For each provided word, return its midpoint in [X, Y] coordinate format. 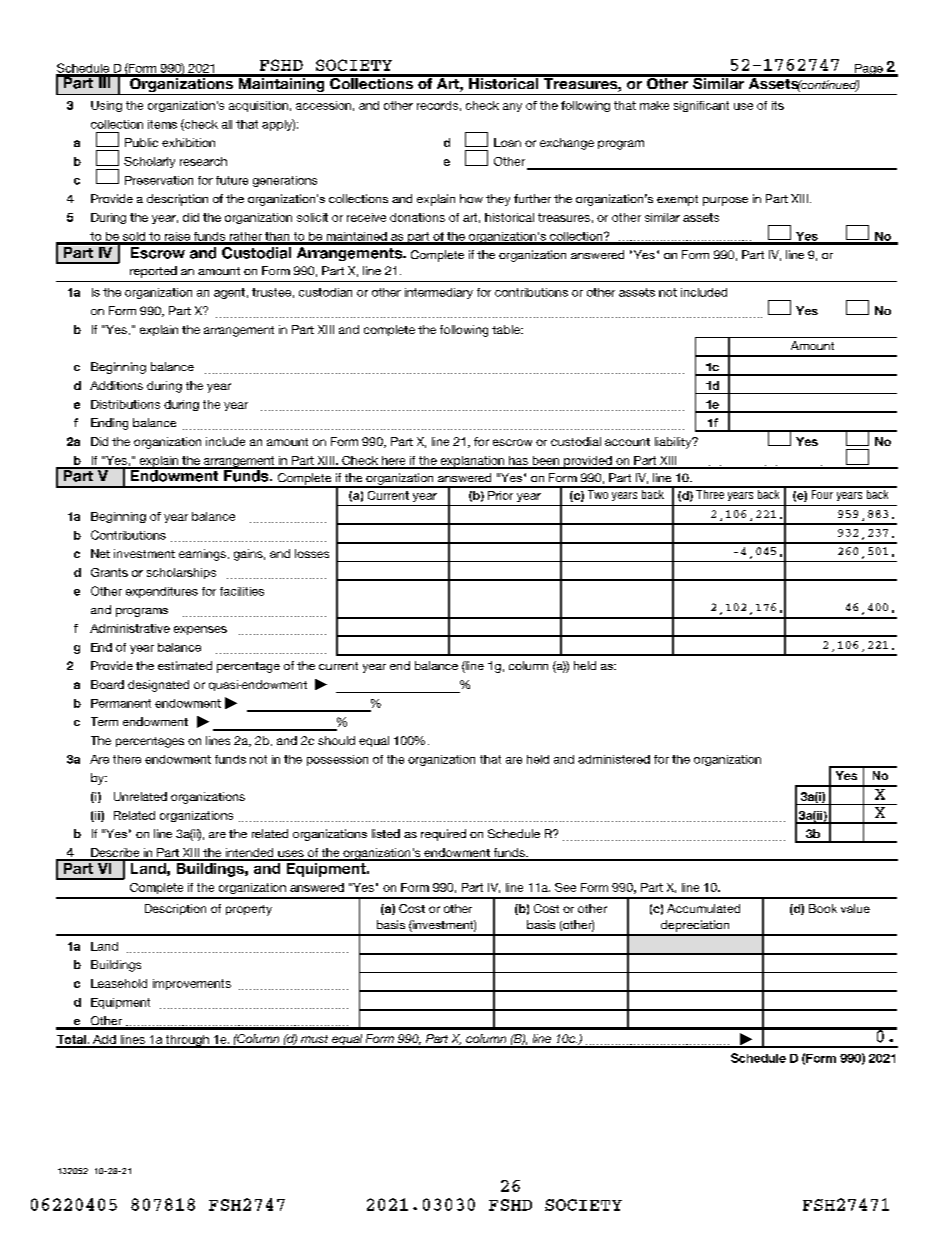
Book [823, 908]
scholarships [181, 573]
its [778, 105]
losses [312, 553]
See [565, 887]
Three [710, 493]
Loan [507, 142]
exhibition [188, 142]
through [187, 1041]
